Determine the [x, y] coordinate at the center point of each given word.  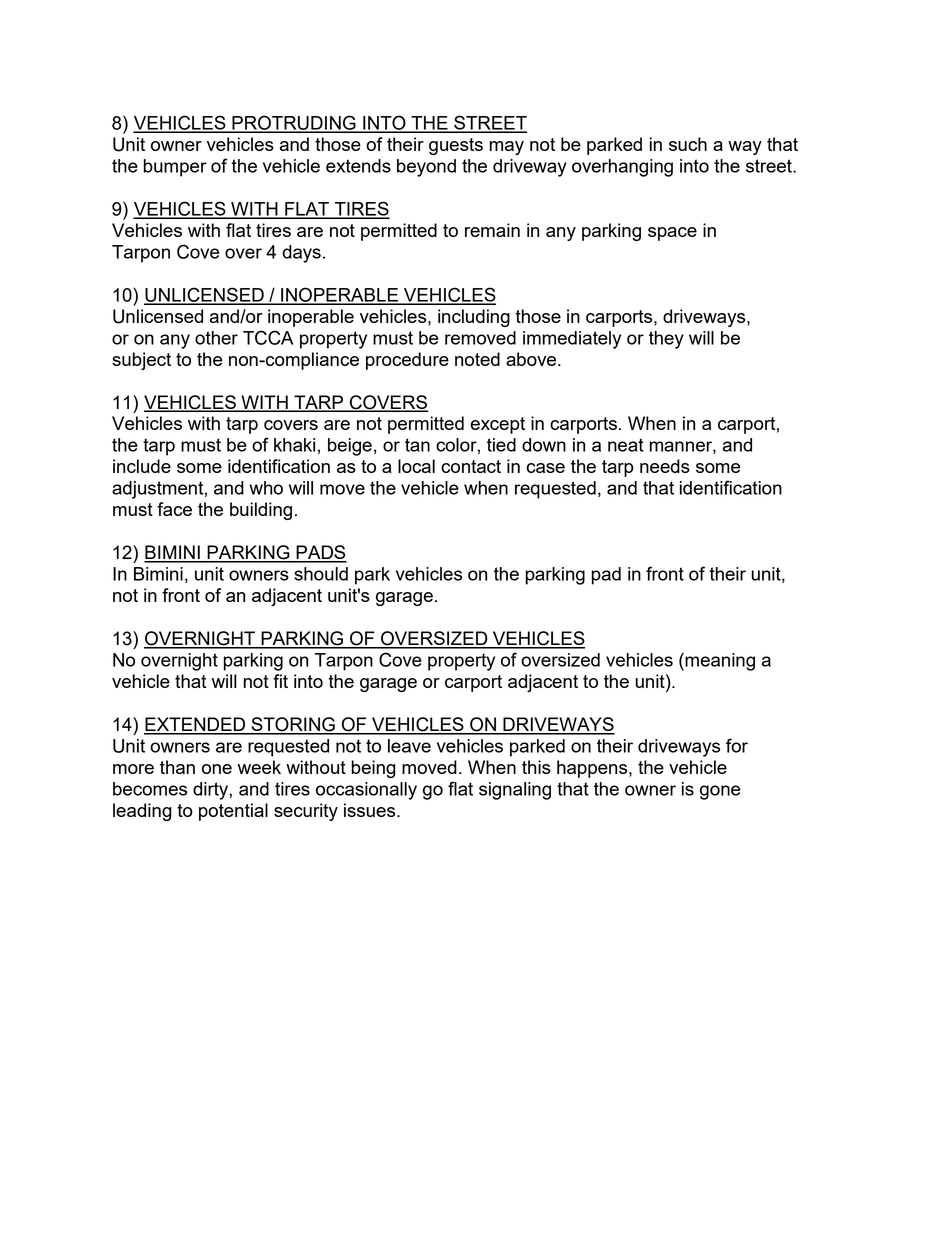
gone [720, 792]
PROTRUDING [294, 123]
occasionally [366, 791]
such [688, 144]
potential [233, 812]
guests [456, 146]
